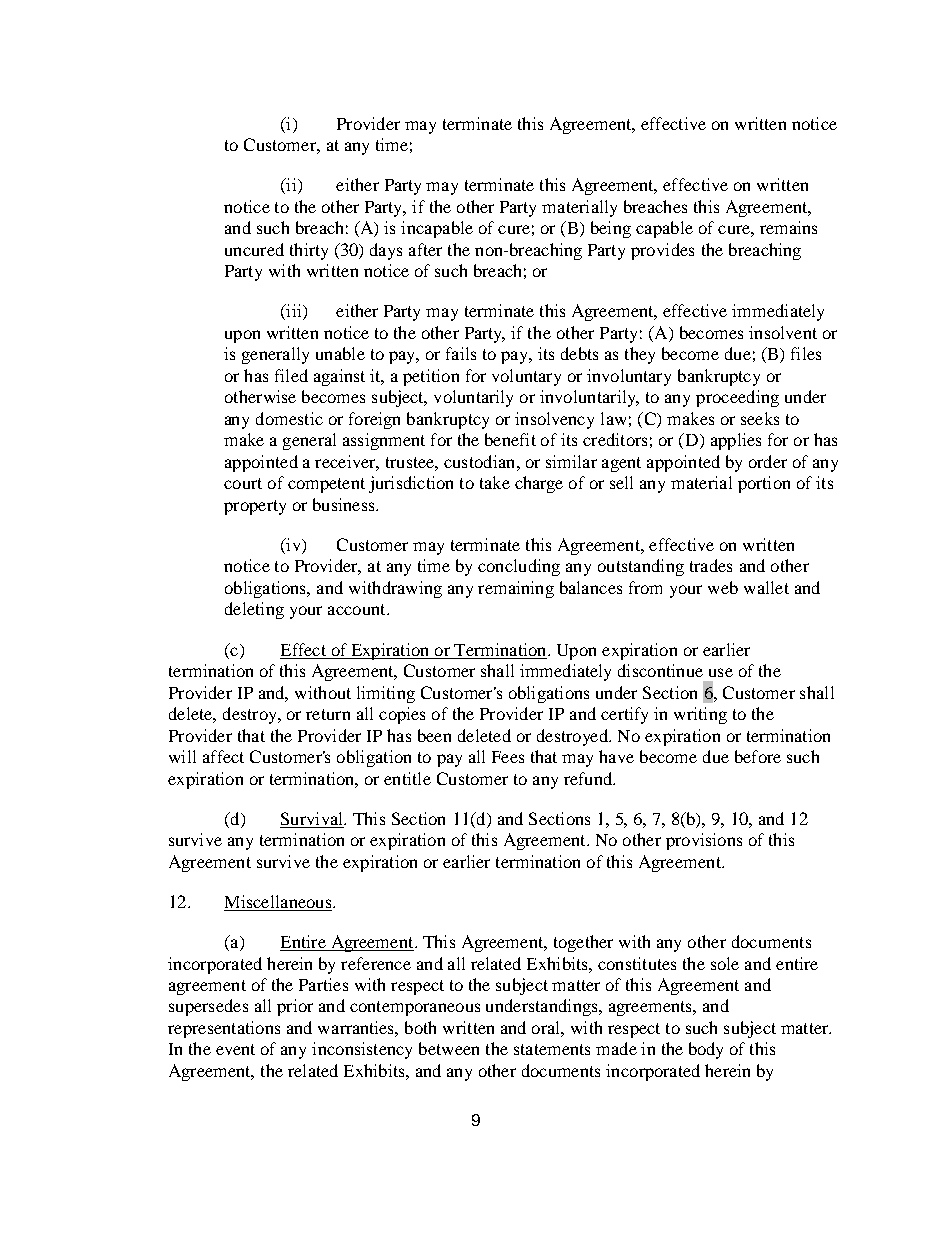  Describe the element at coordinates (449, 1048) in the screenshot. I see `between` at that location.
